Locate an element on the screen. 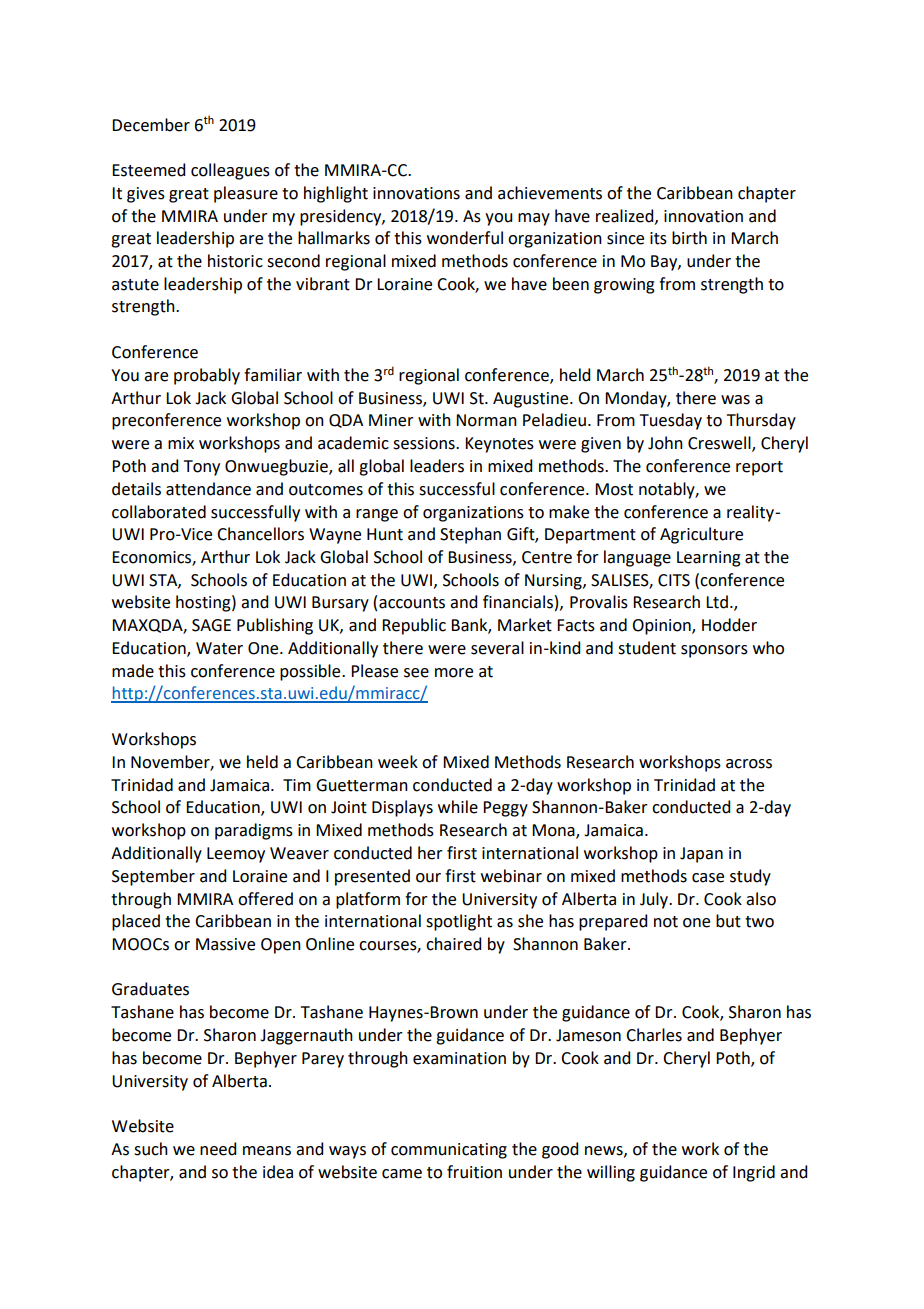 The width and height of the screenshot is (924, 1309). attendance is located at coordinates (208, 489).
